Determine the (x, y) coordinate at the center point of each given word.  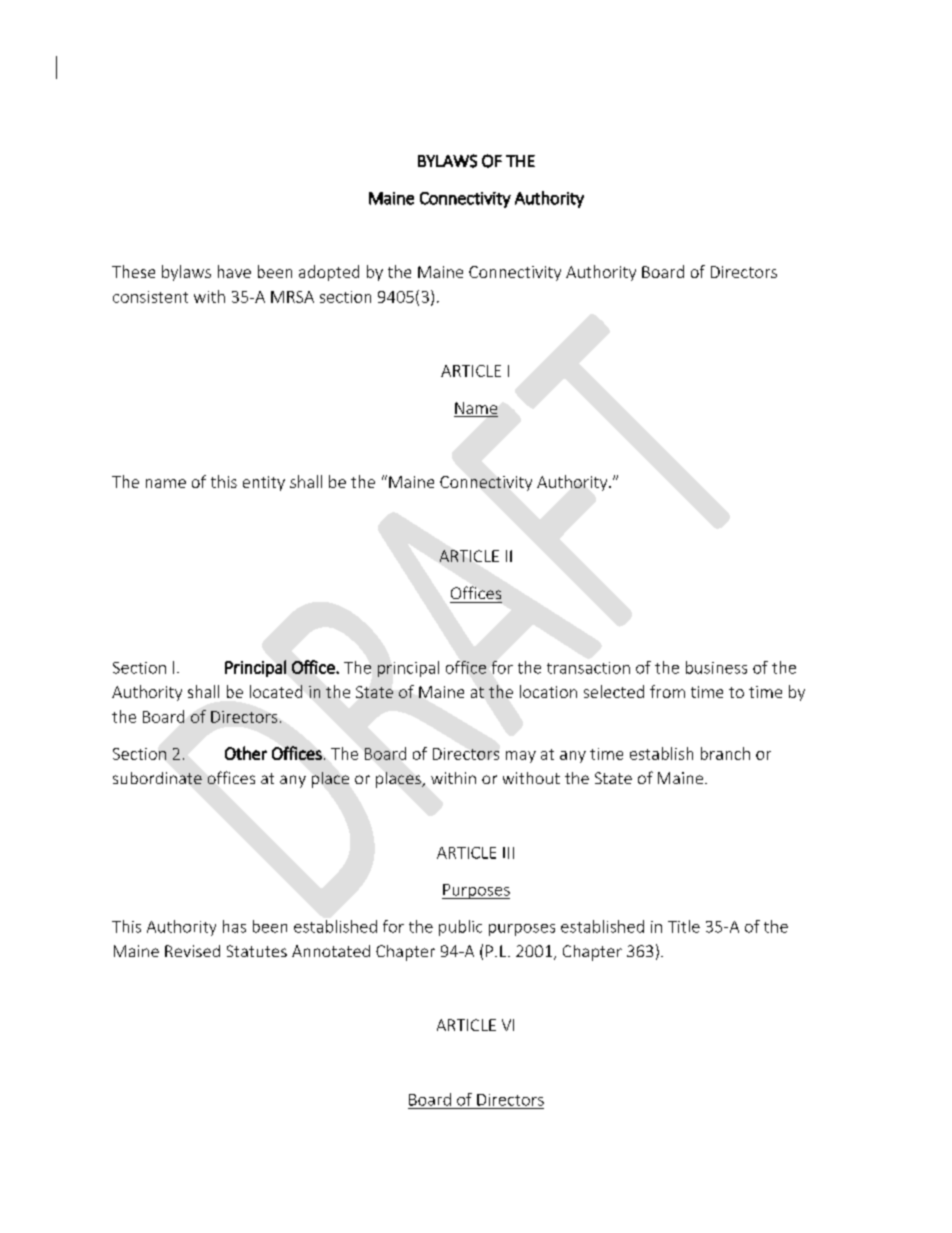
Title (684, 926)
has (234, 926)
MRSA (292, 297)
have (234, 271)
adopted (329, 273)
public (460, 928)
